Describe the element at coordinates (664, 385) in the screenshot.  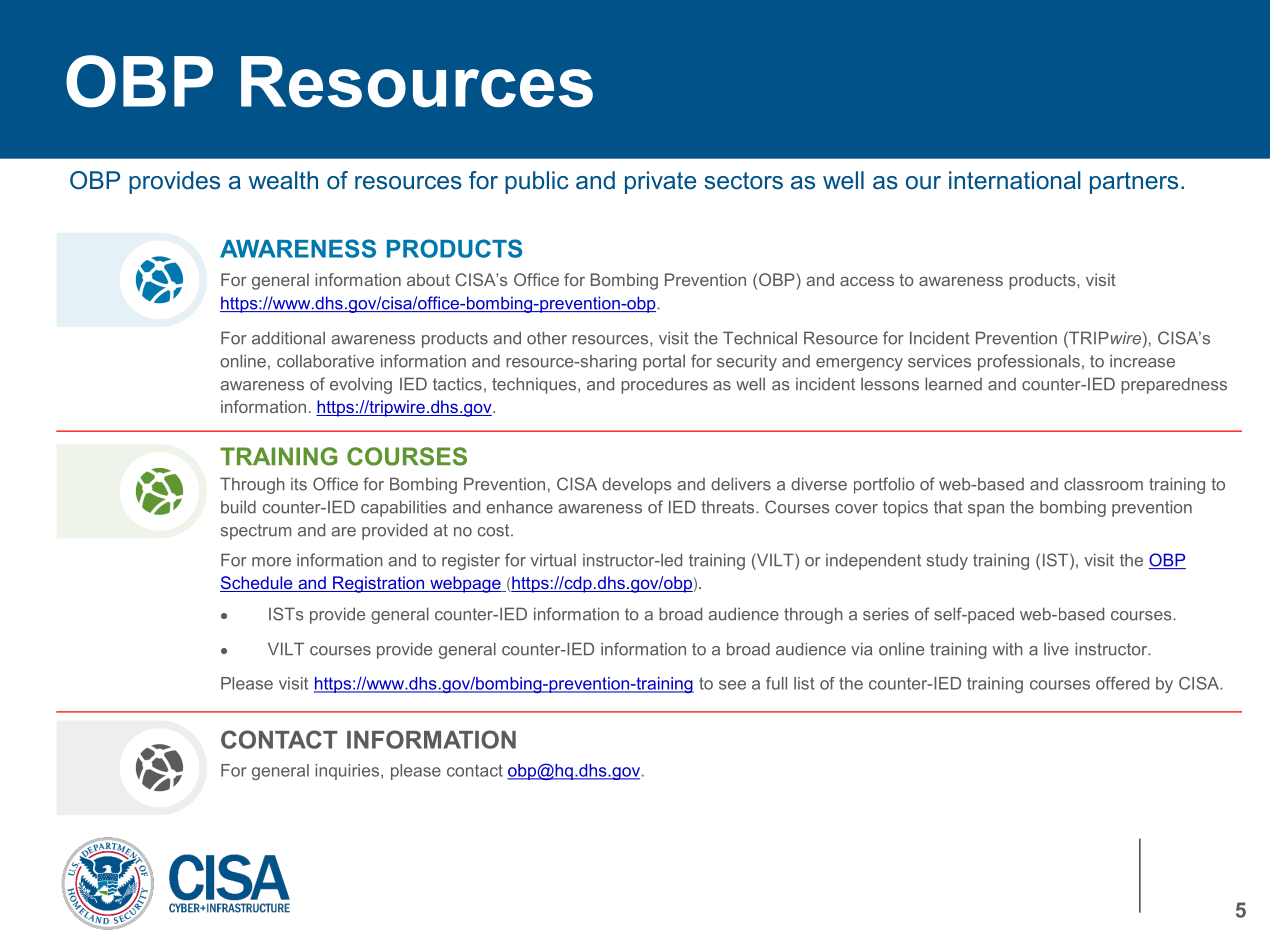
I see `procedures` at that location.
